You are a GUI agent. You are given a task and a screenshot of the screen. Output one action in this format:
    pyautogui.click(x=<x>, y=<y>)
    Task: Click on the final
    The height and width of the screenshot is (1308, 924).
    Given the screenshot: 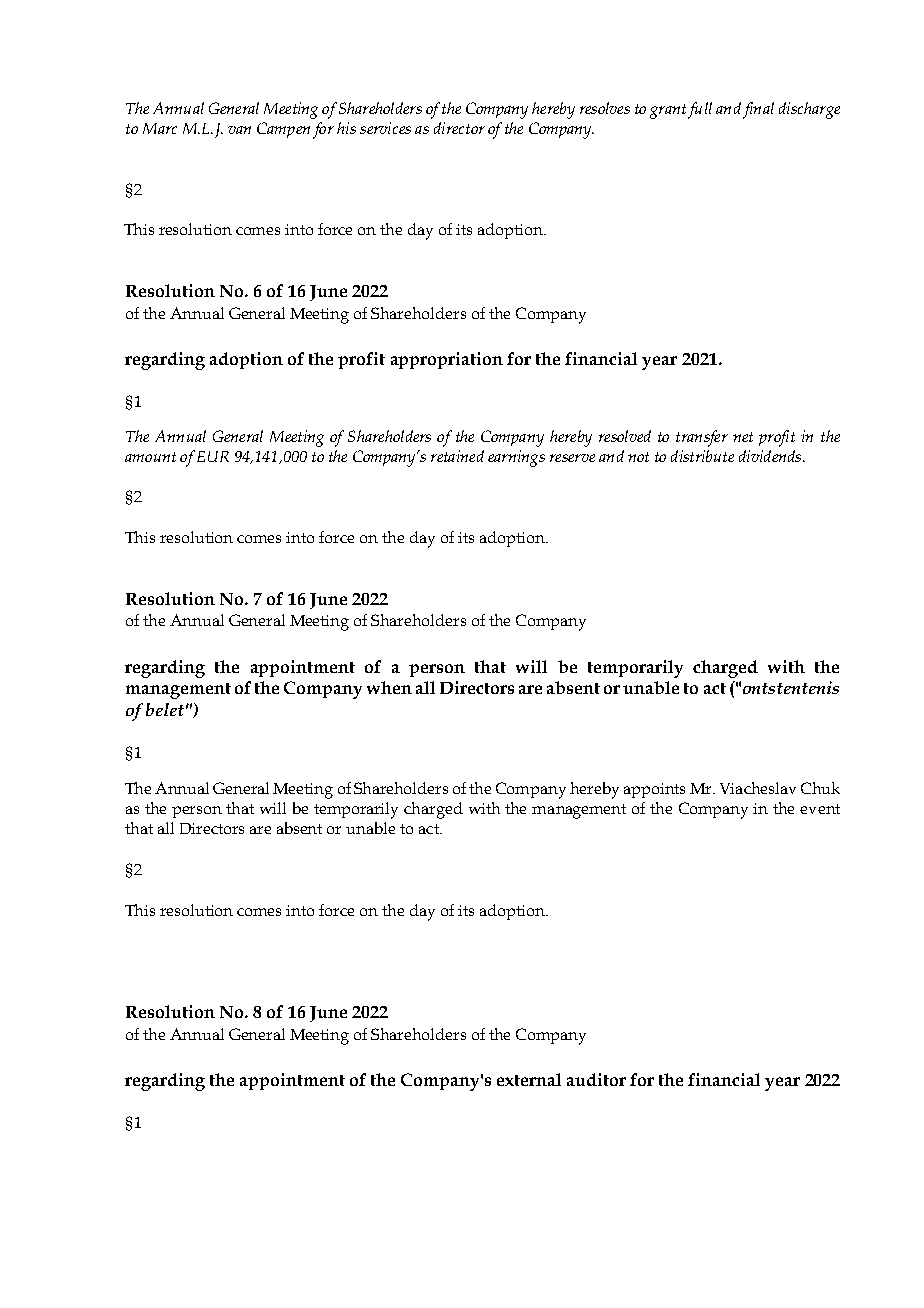 What is the action you would take?
    pyautogui.click(x=758, y=110)
